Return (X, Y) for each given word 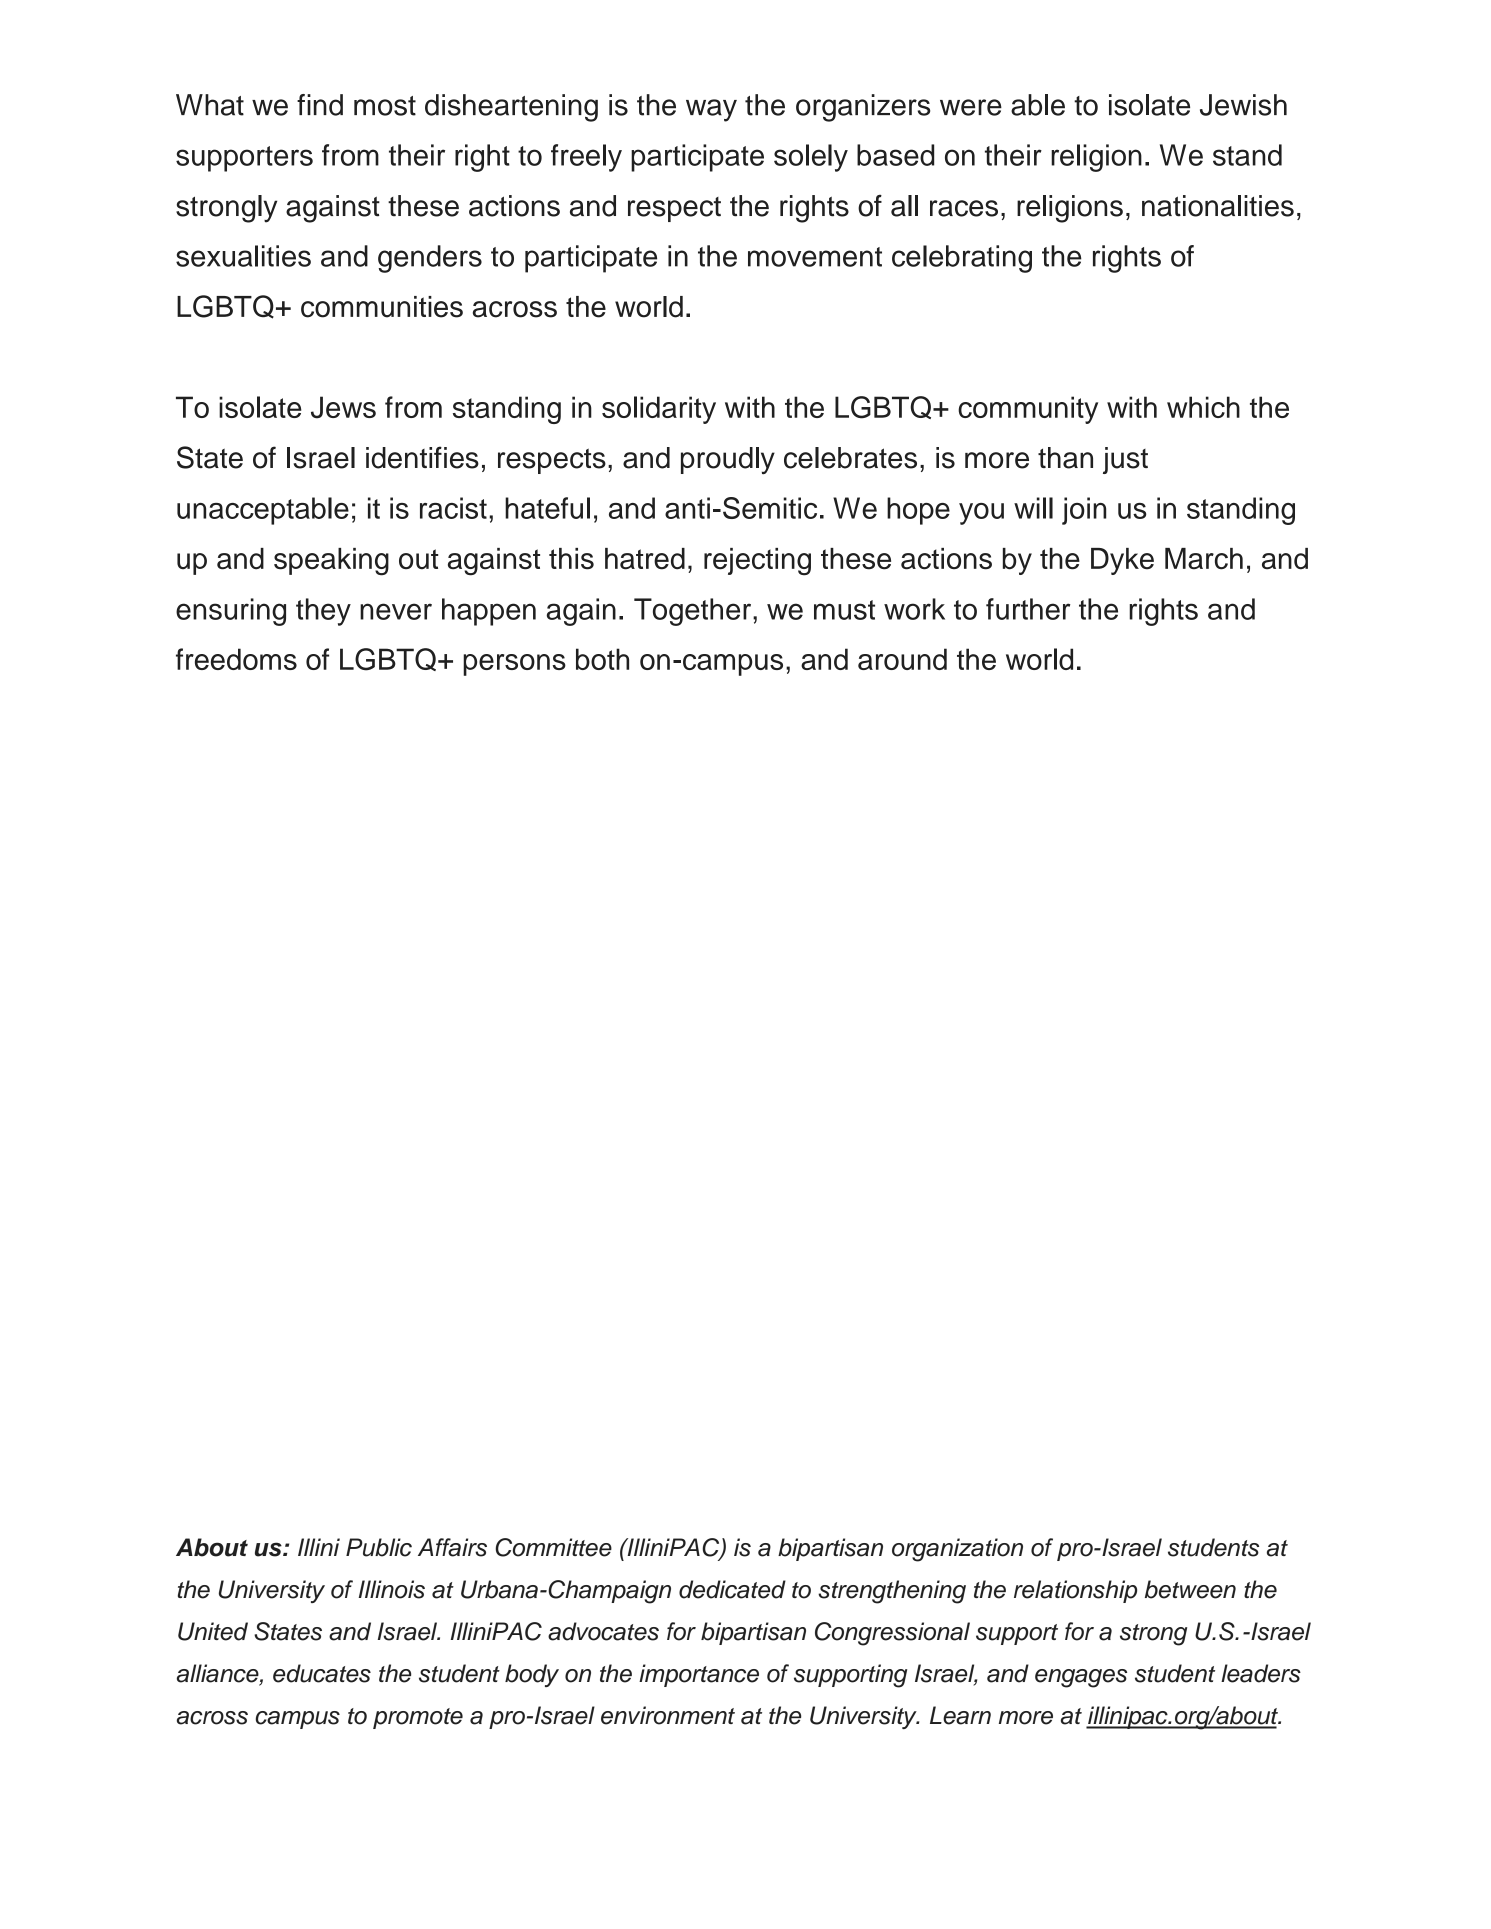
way (711, 110)
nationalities (1218, 206)
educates (322, 1673)
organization (957, 1550)
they (323, 612)
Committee (553, 1547)
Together (694, 612)
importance (699, 1675)
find (320, 105)
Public (379, 1547)
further (1028, 609)
